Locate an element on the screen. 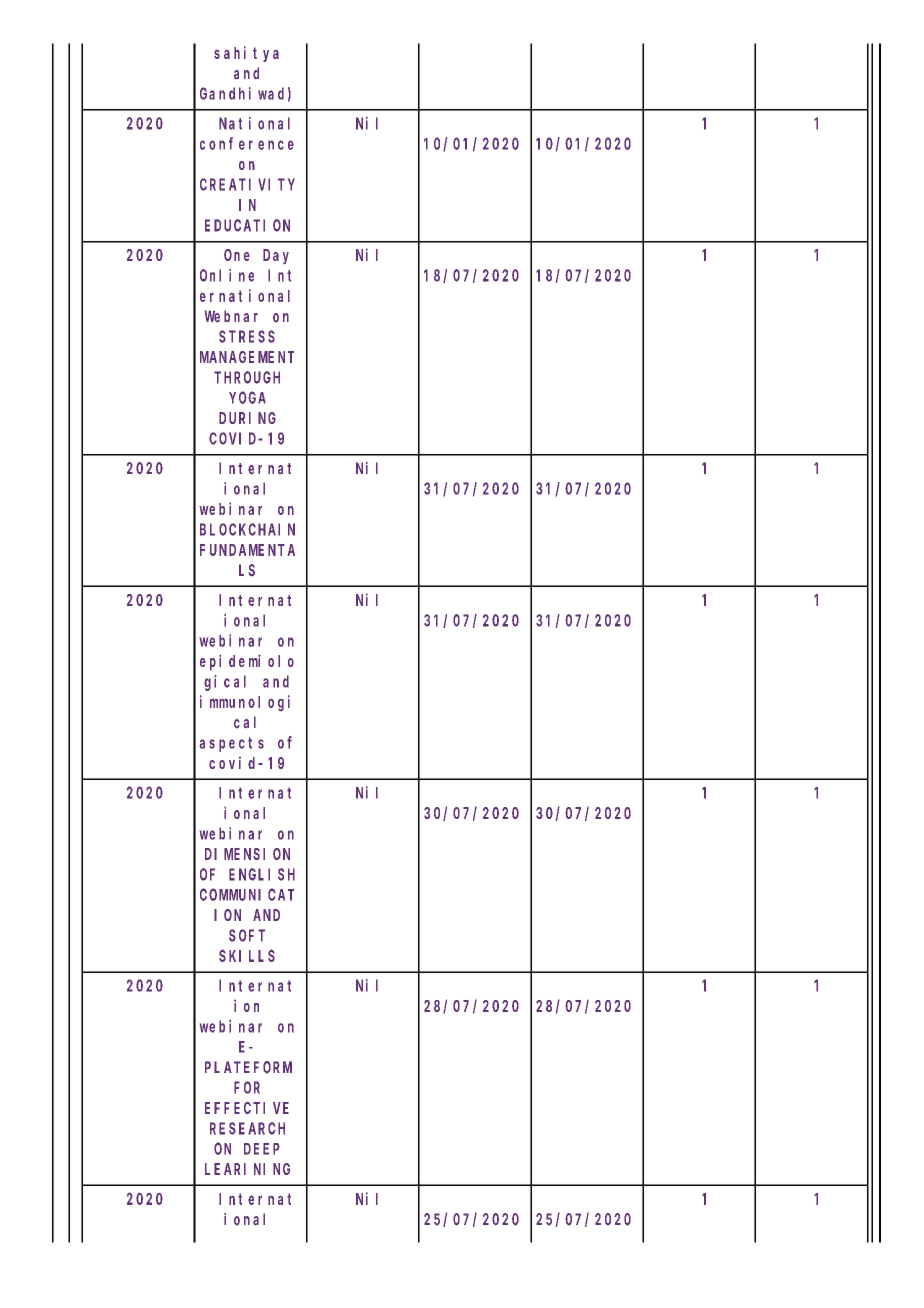 The height and width of the screenshot is (1308, 924). RESEARCH is located at coordinates (247, 1128).
